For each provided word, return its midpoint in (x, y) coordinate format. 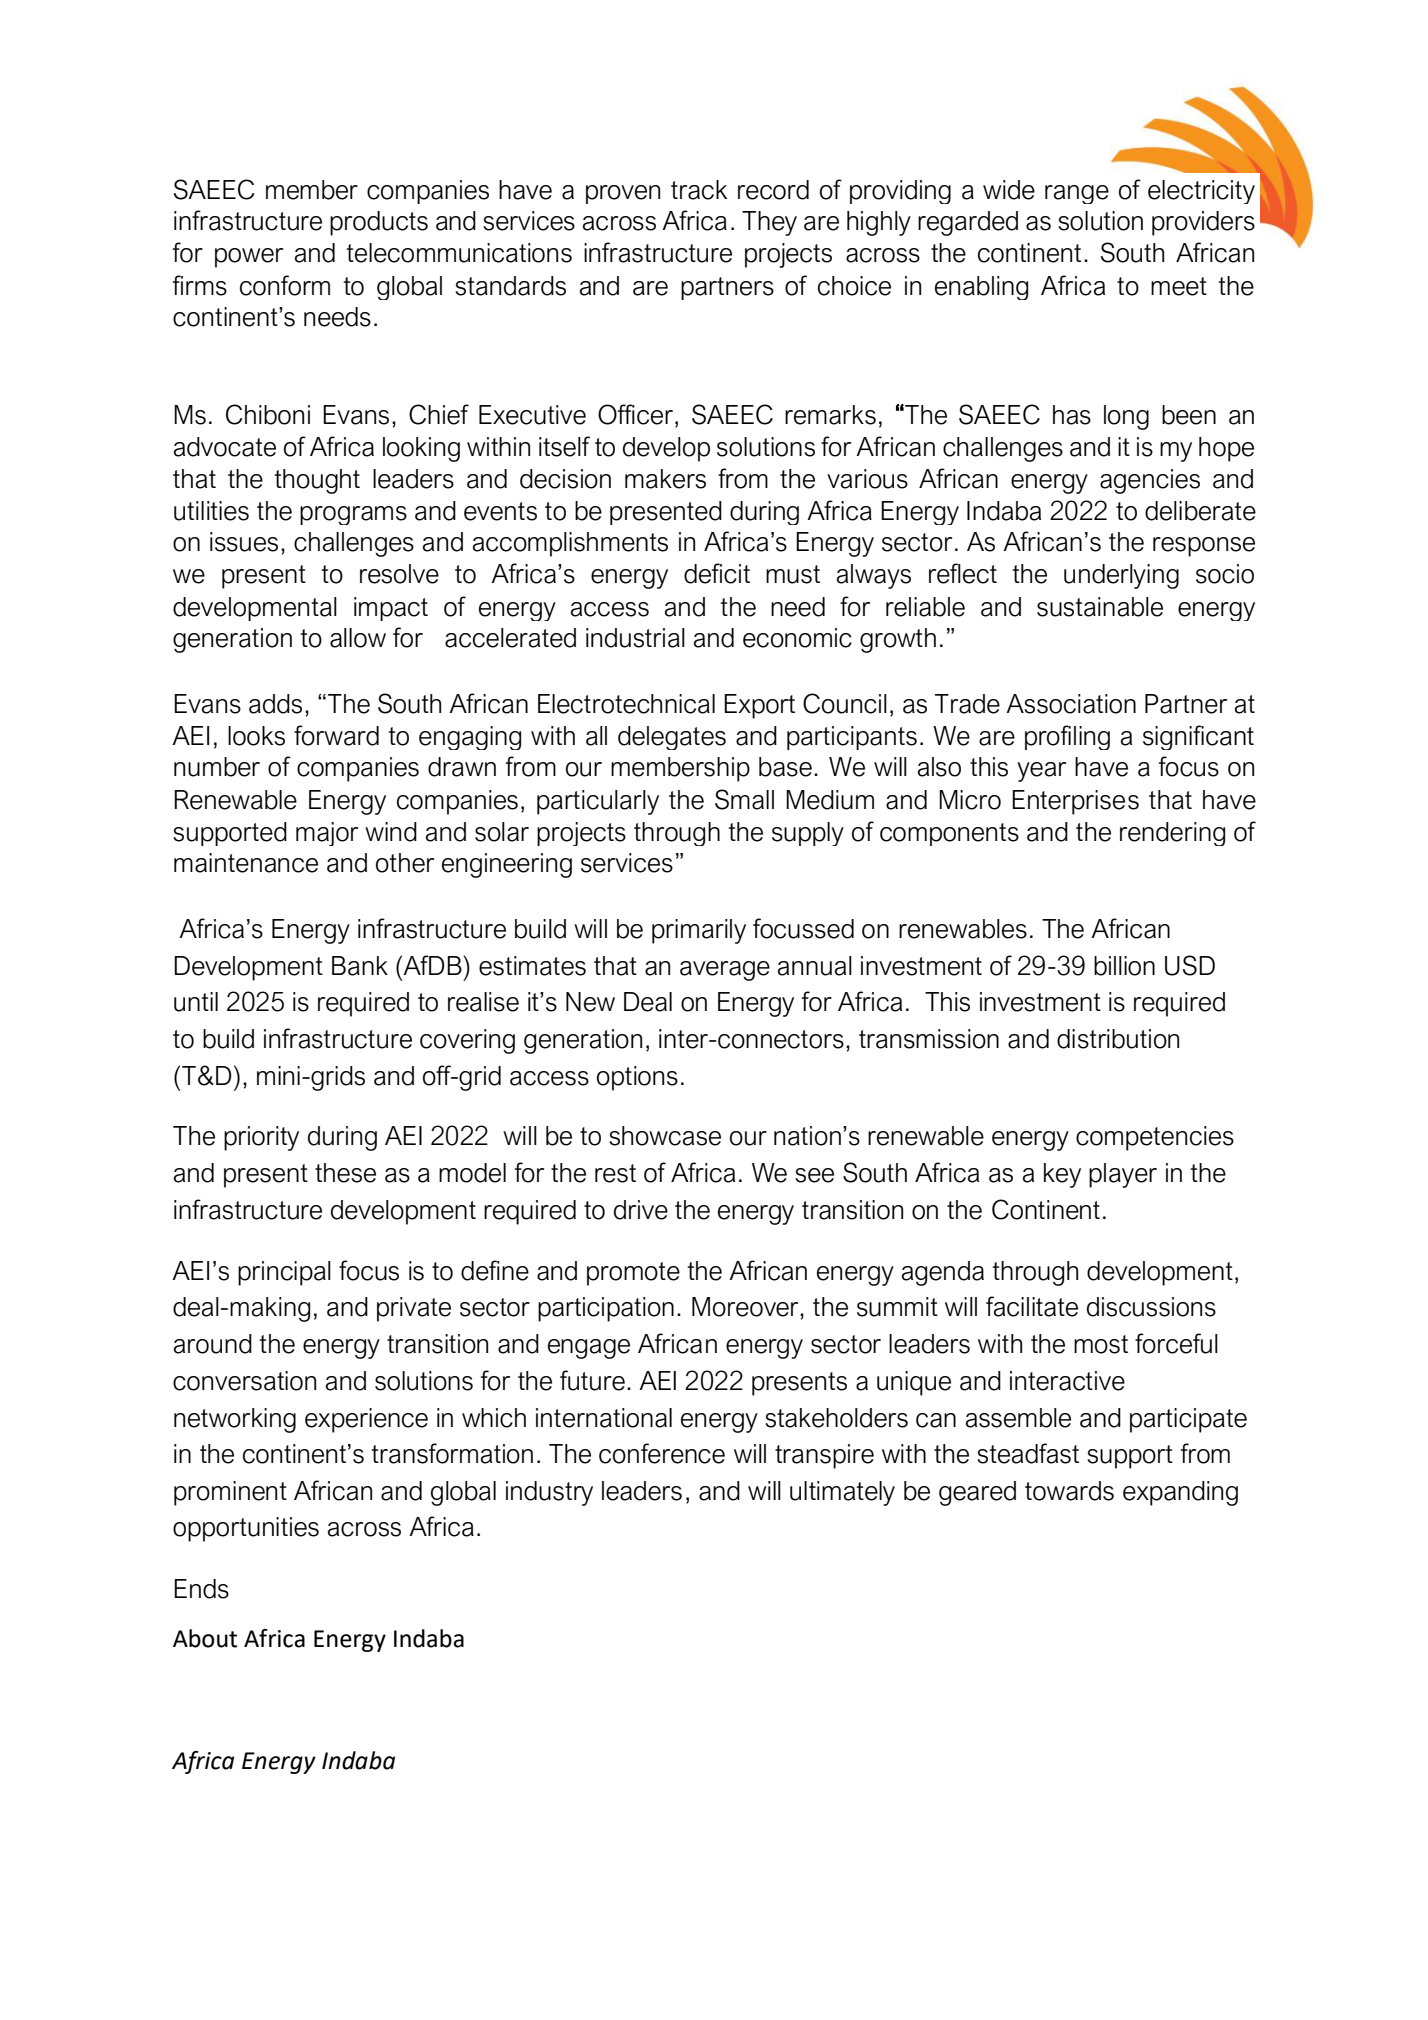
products (379, 223)
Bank (360, 966)
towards (1069, 1491)
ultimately (842, 1493)
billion (1124, 966)
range (1077, 194)
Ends (201, 1589)
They (769, 223)
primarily (699, 931)
